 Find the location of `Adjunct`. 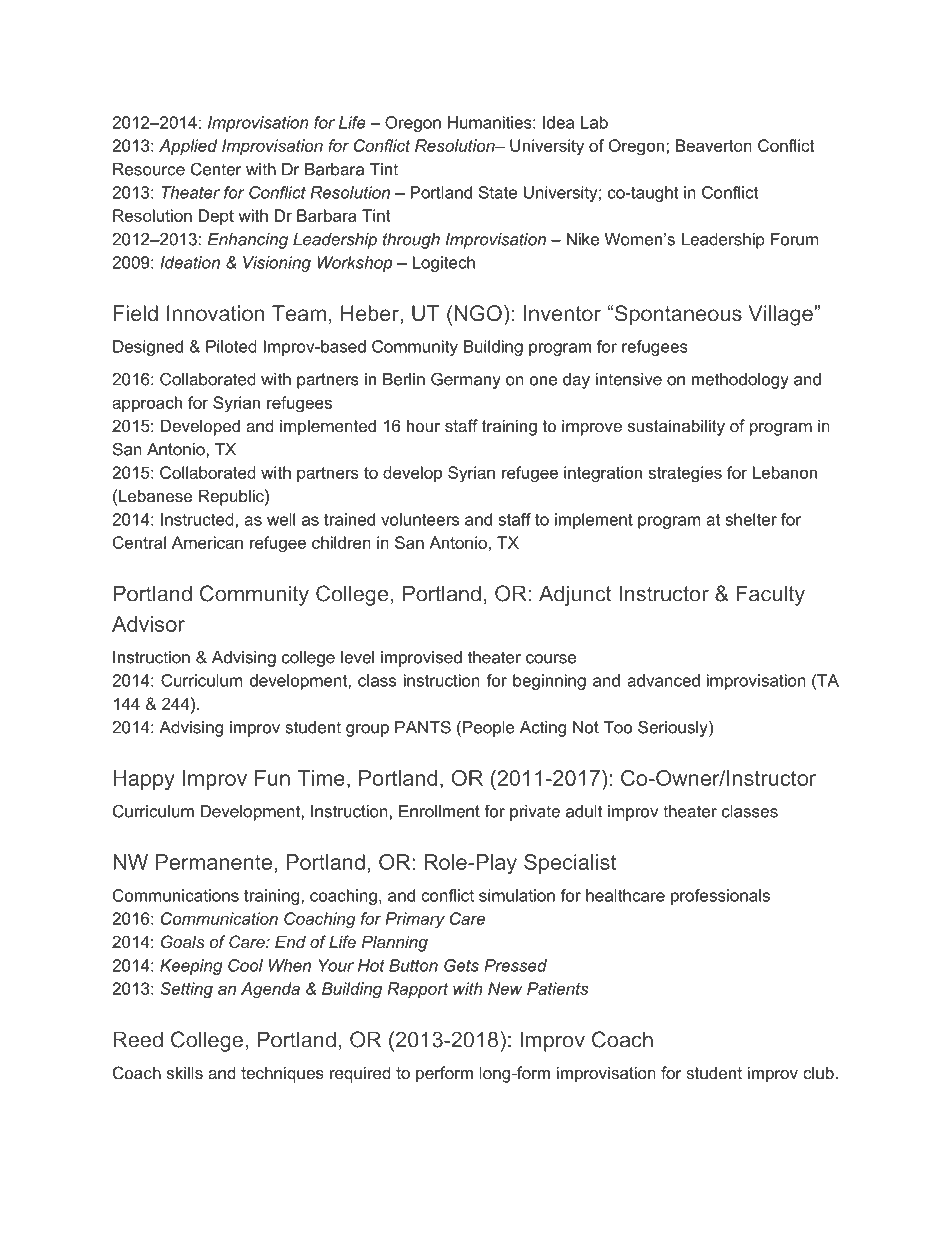

Adjunct is located at coordinates (575, 595).
